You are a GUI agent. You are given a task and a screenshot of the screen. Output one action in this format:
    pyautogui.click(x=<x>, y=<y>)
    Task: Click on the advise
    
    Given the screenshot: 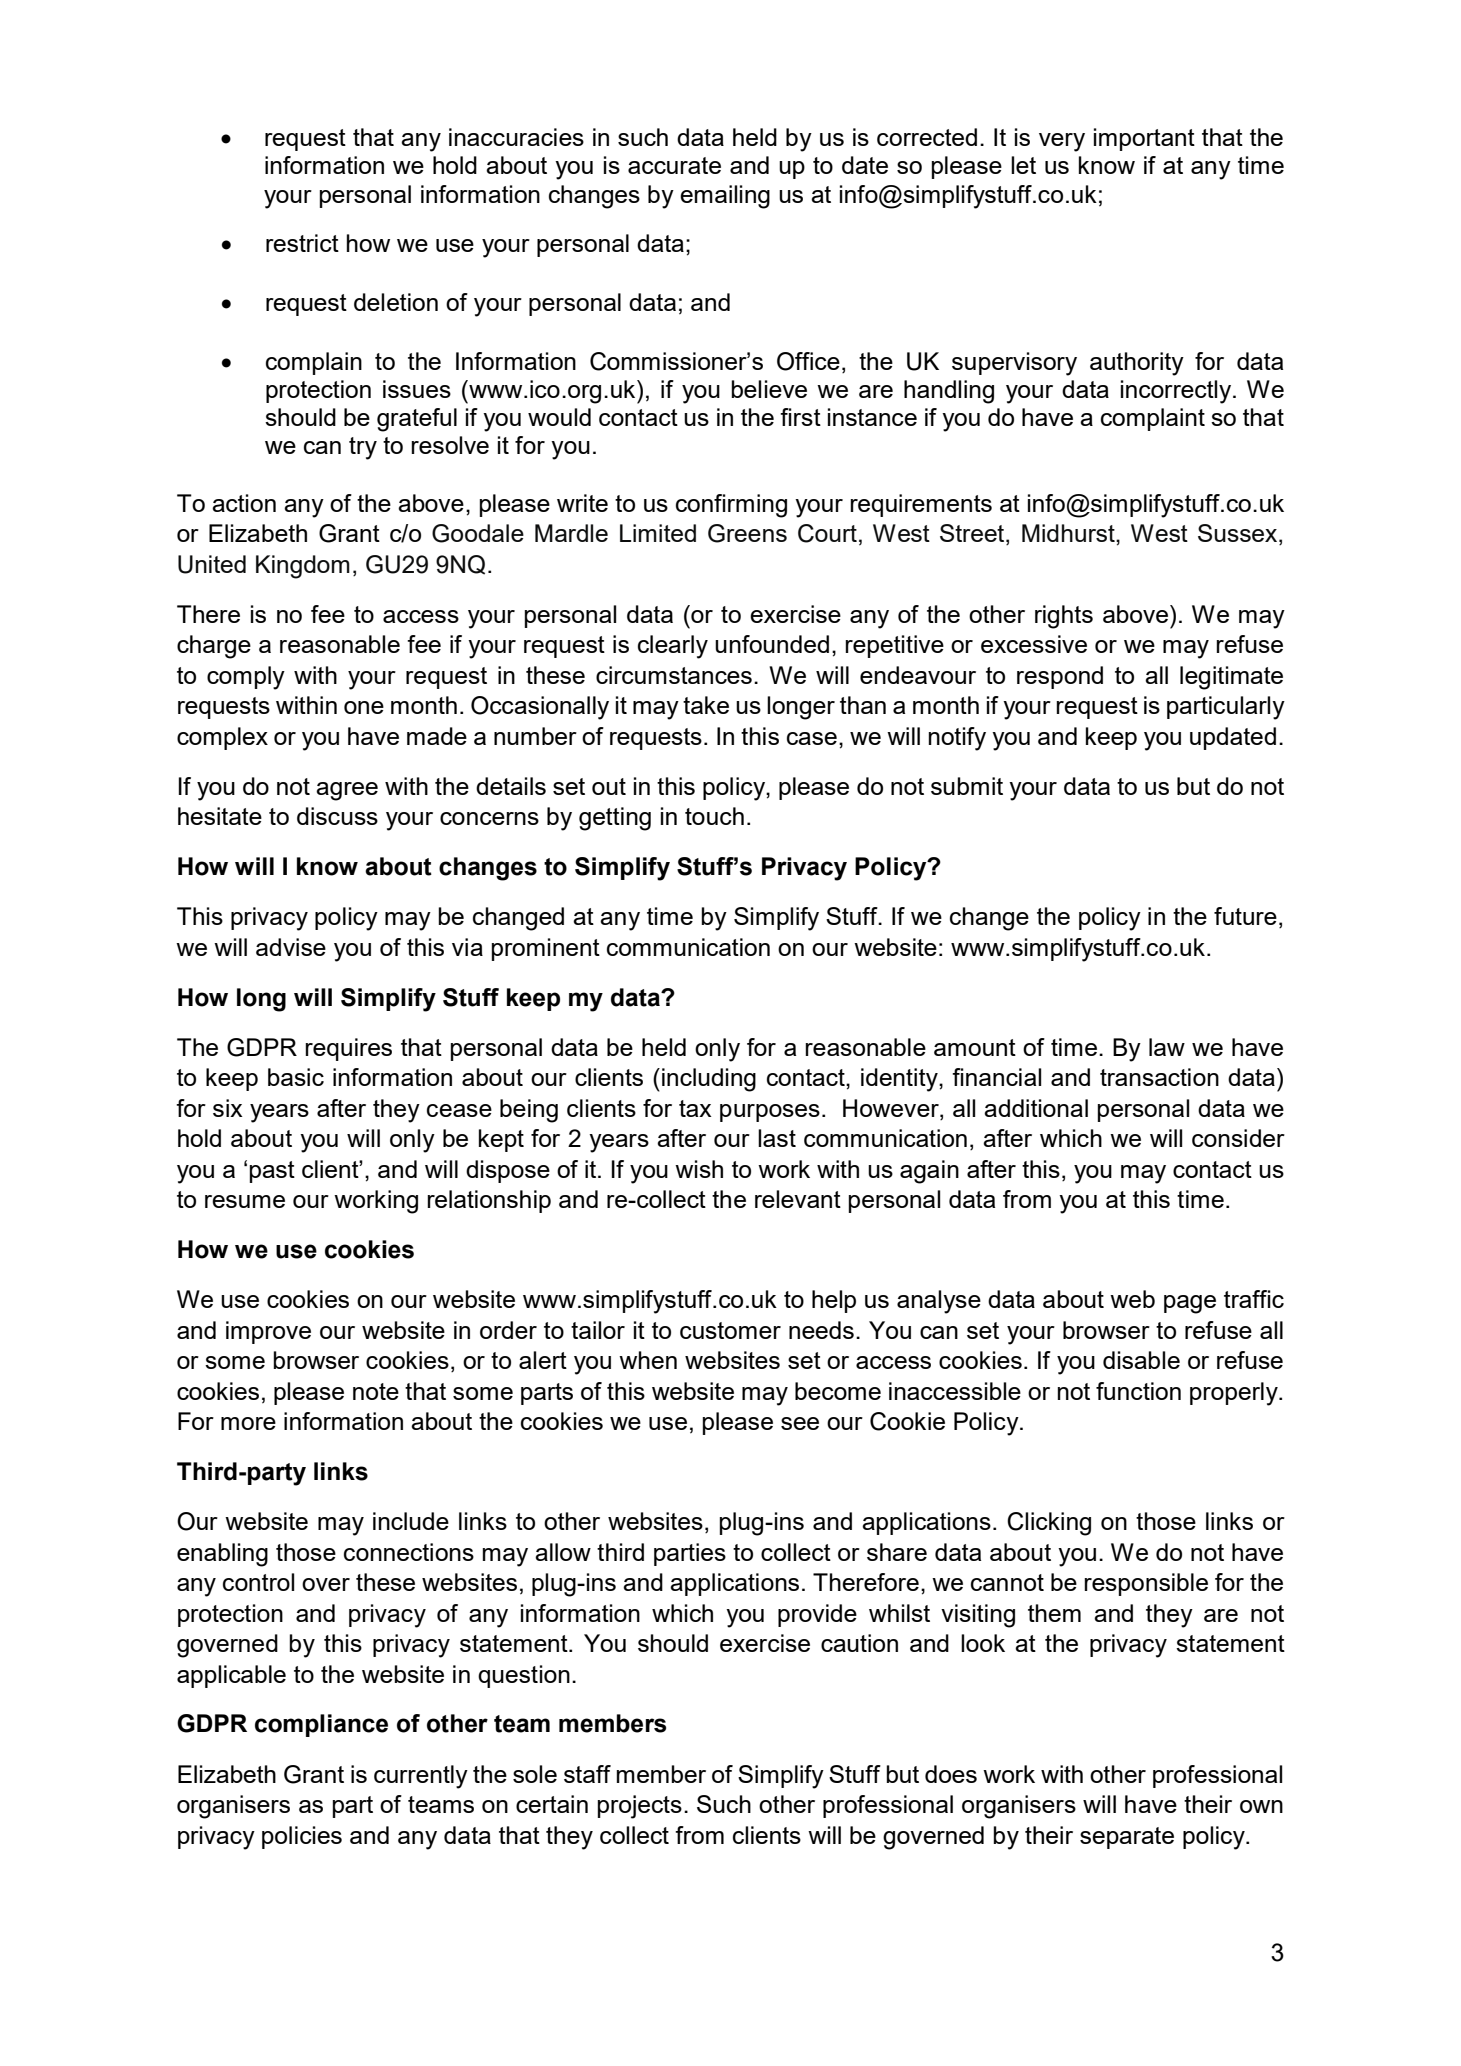 What is the action you would take?
    pyautogui.click(x=291, y=947)
